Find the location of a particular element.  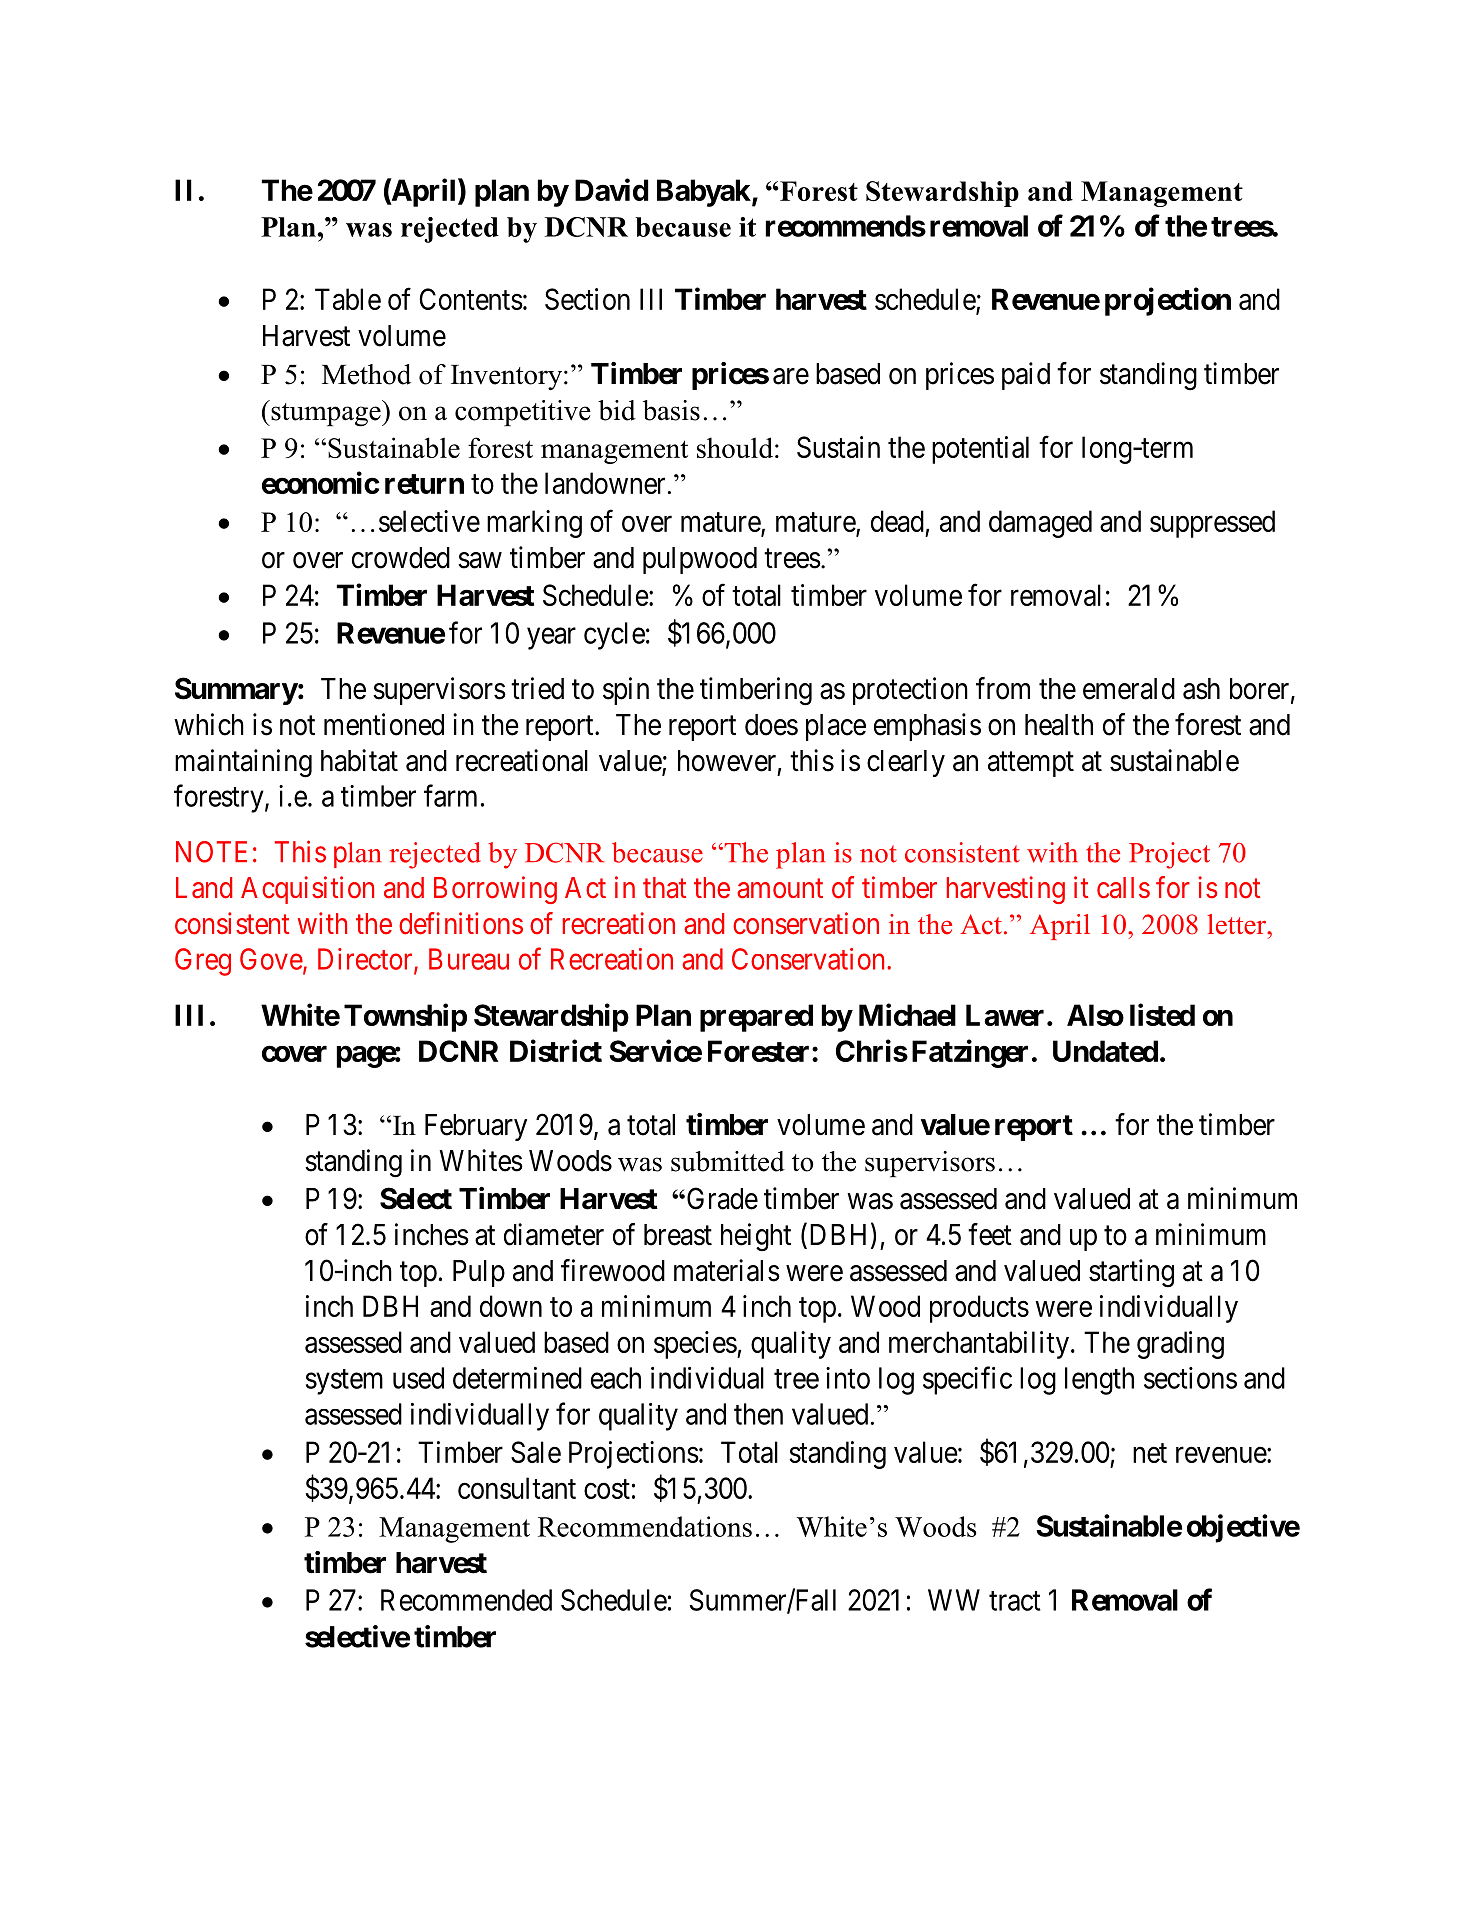

Acquisition is located at coordinates (307, 890).
